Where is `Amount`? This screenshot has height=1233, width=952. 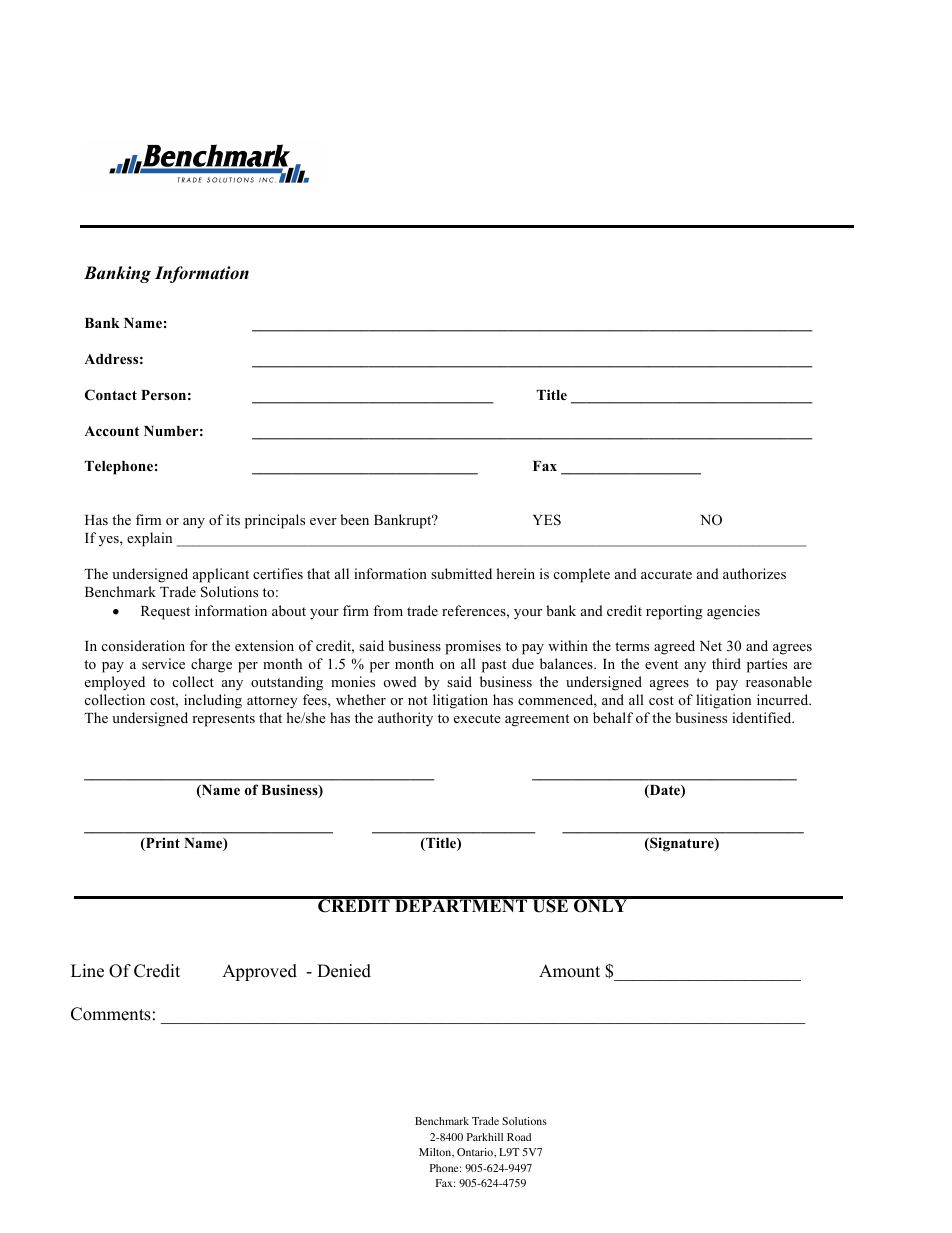
Amount is located at coordinates (569, 971).
